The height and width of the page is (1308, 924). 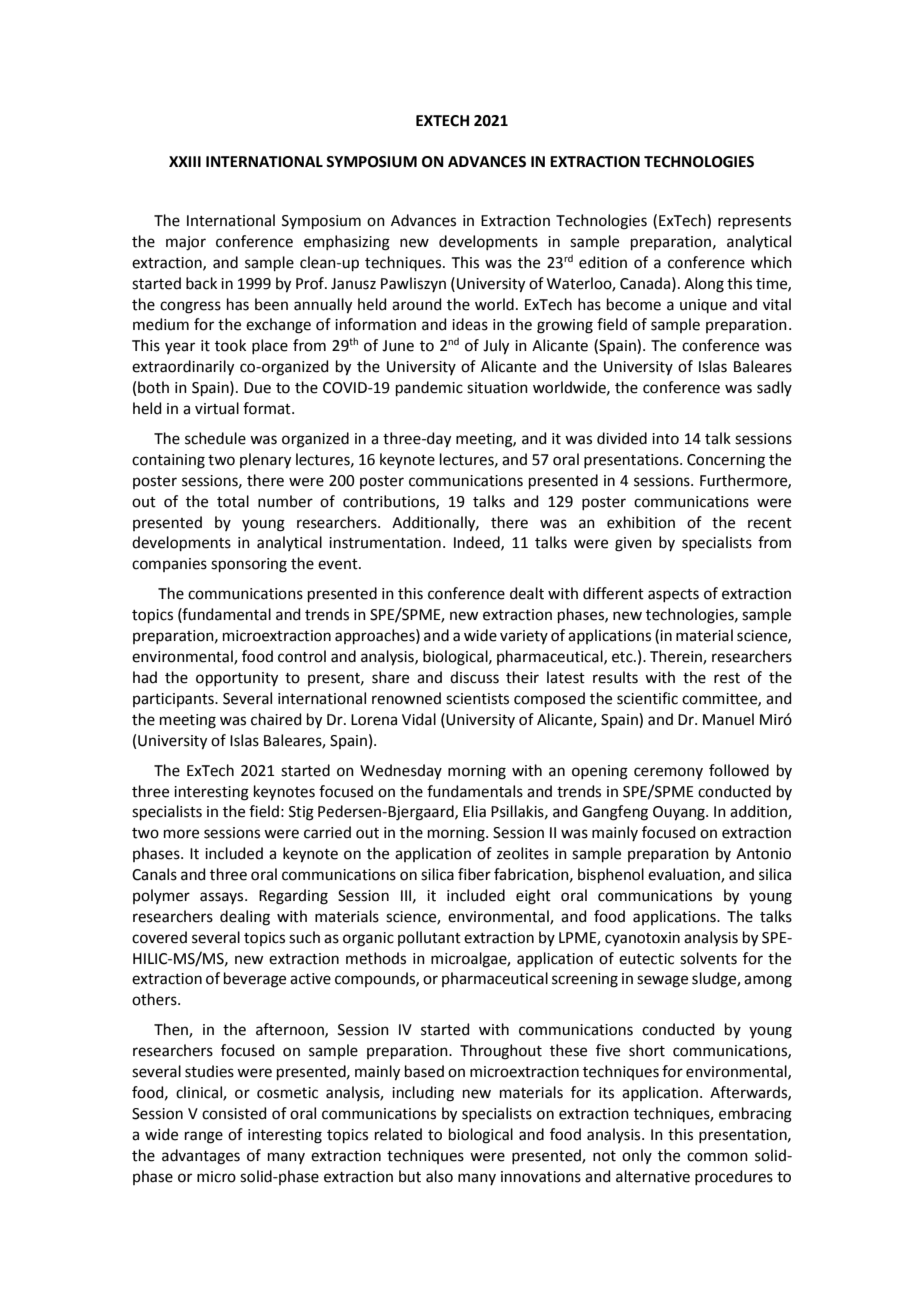 I want to click on emphasizing, so click(x=347, y=243).
